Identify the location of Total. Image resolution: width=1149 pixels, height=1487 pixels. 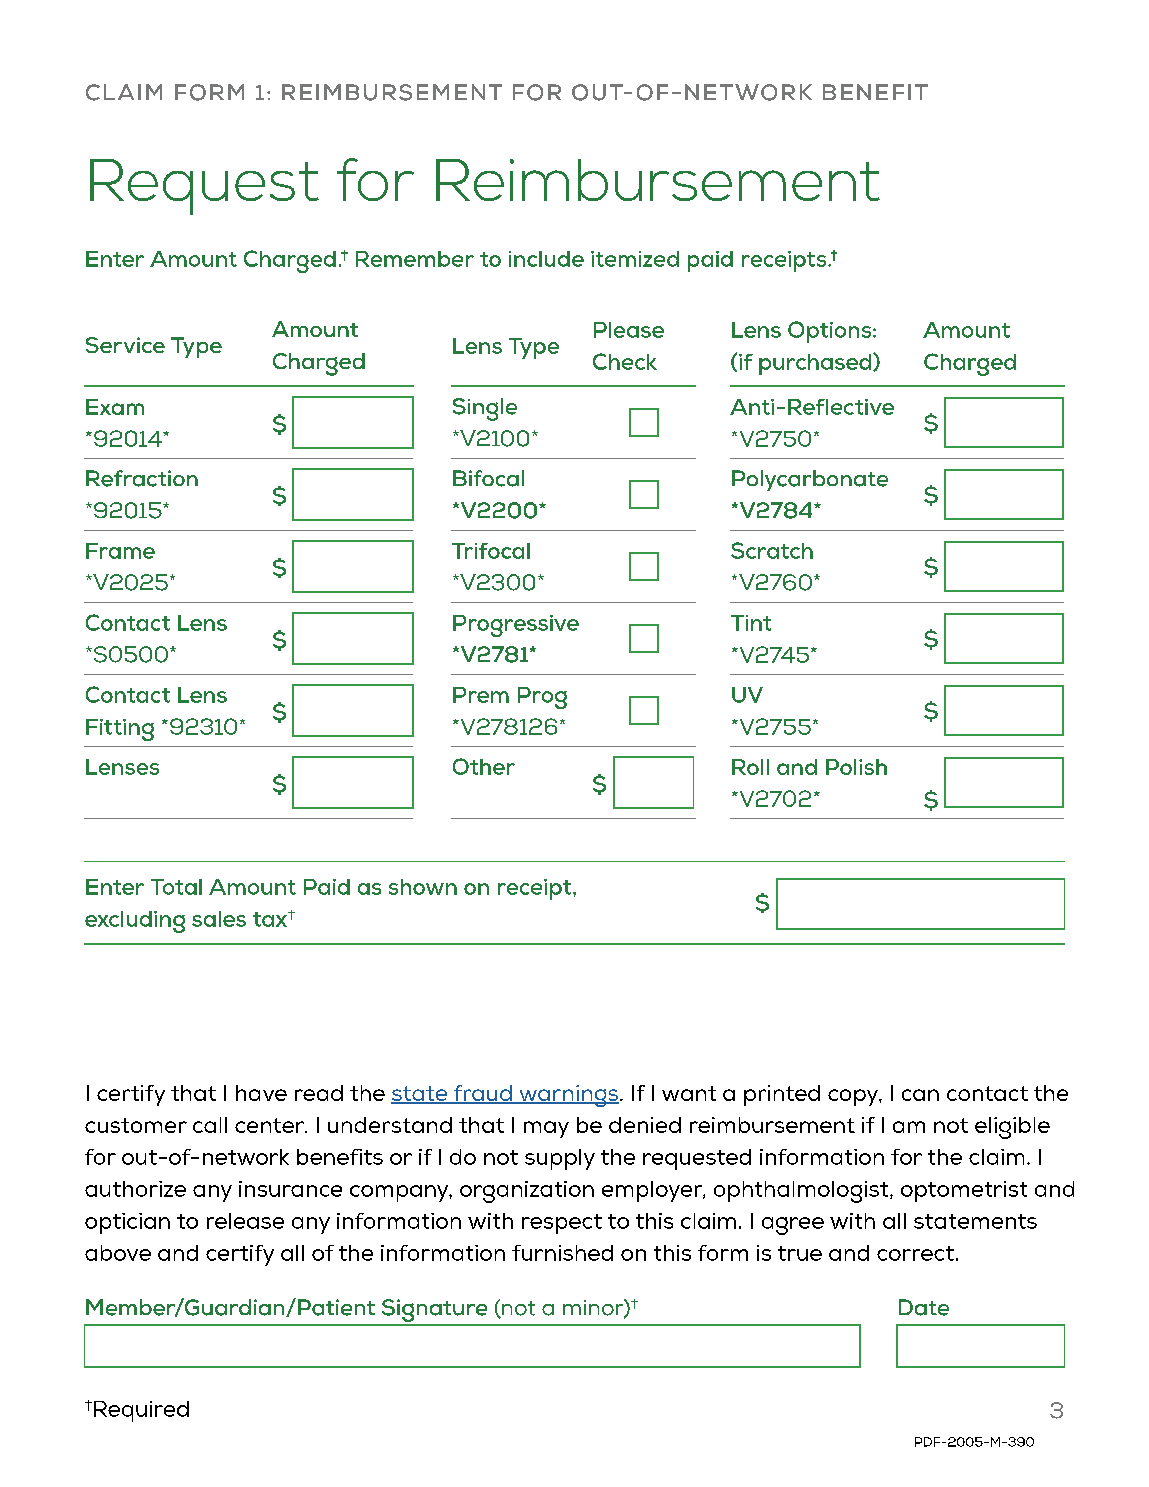
(176, 887).
